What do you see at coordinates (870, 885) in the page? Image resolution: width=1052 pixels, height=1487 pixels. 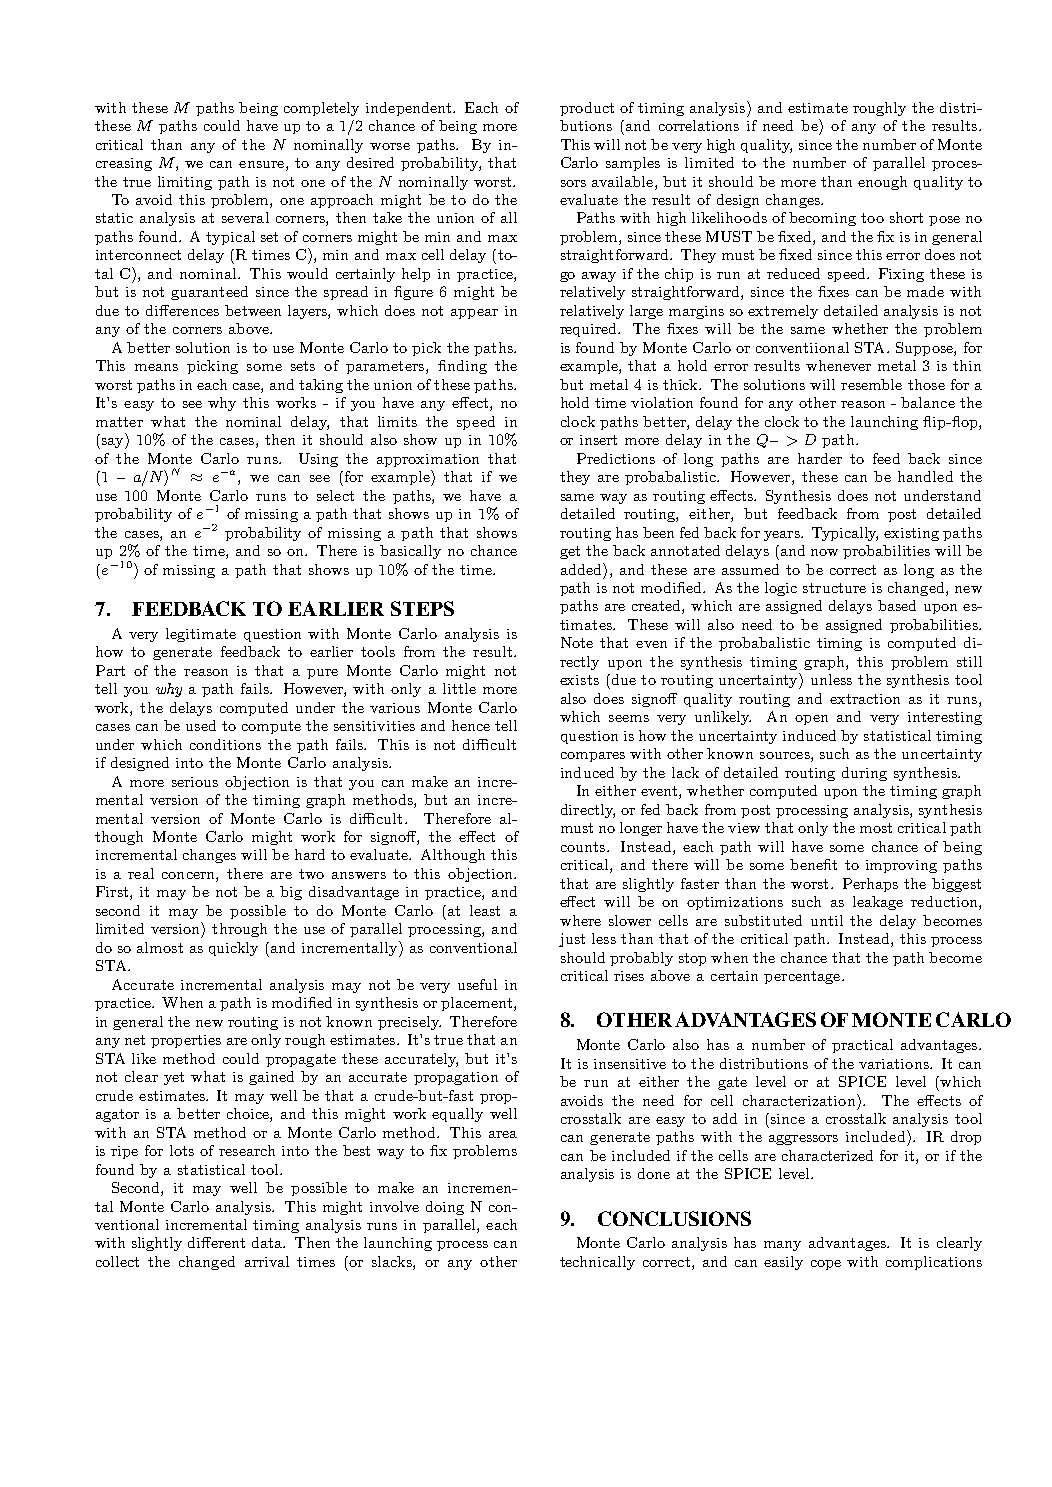 I see `Perhaps` at bounding box center [870, 885].
